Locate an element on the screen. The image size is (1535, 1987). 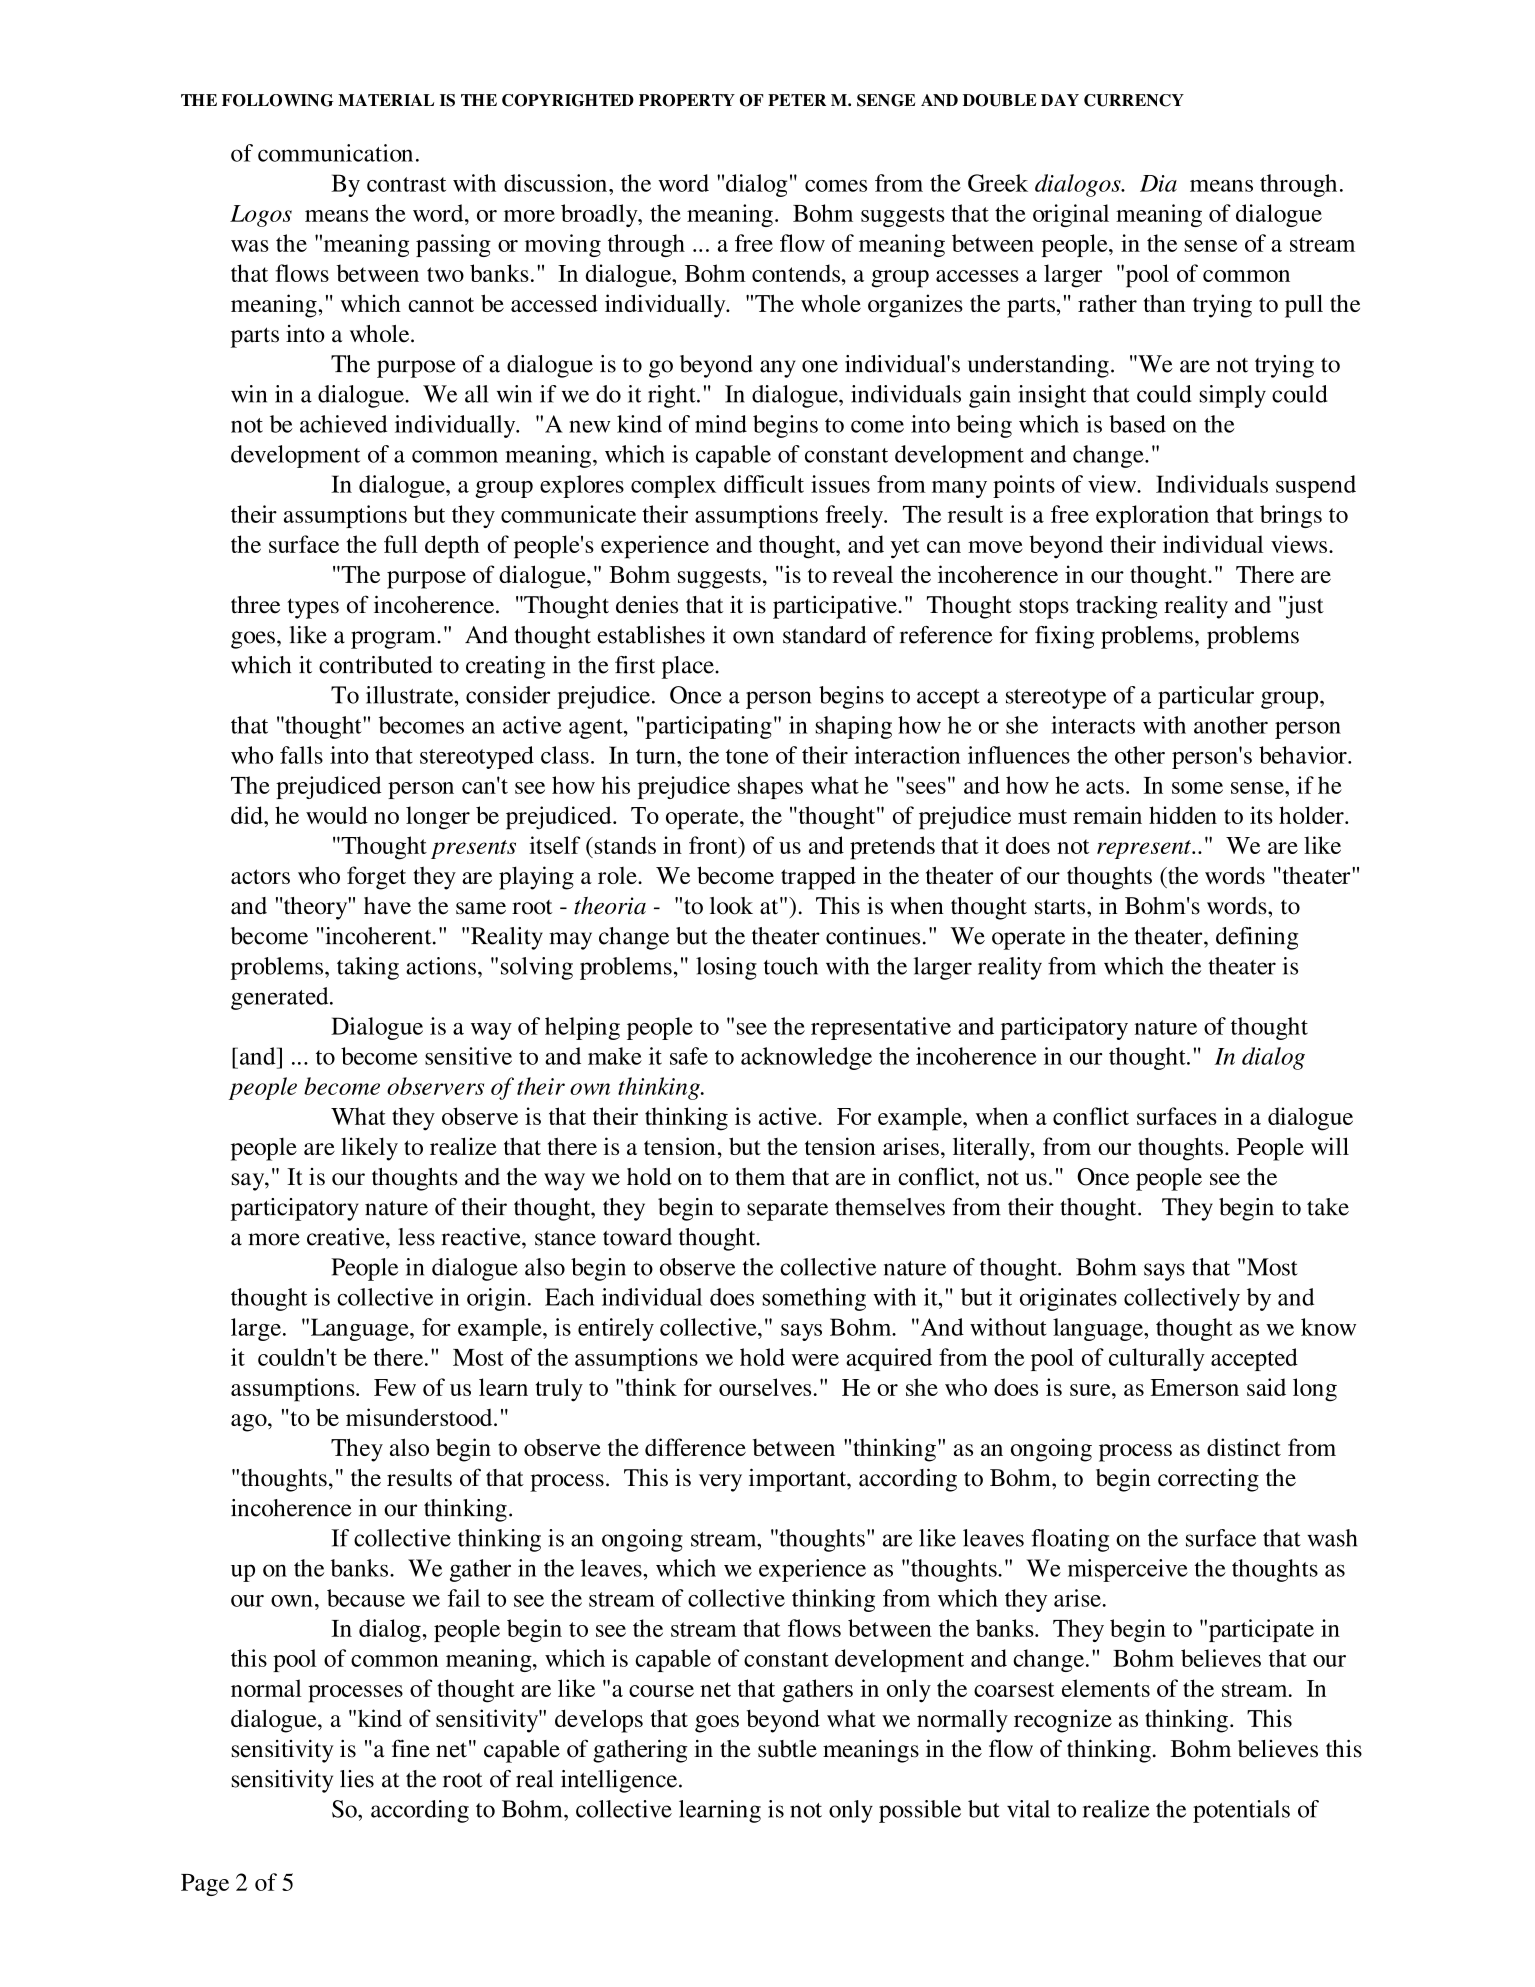
tone is located at coordinates (747, 756).
